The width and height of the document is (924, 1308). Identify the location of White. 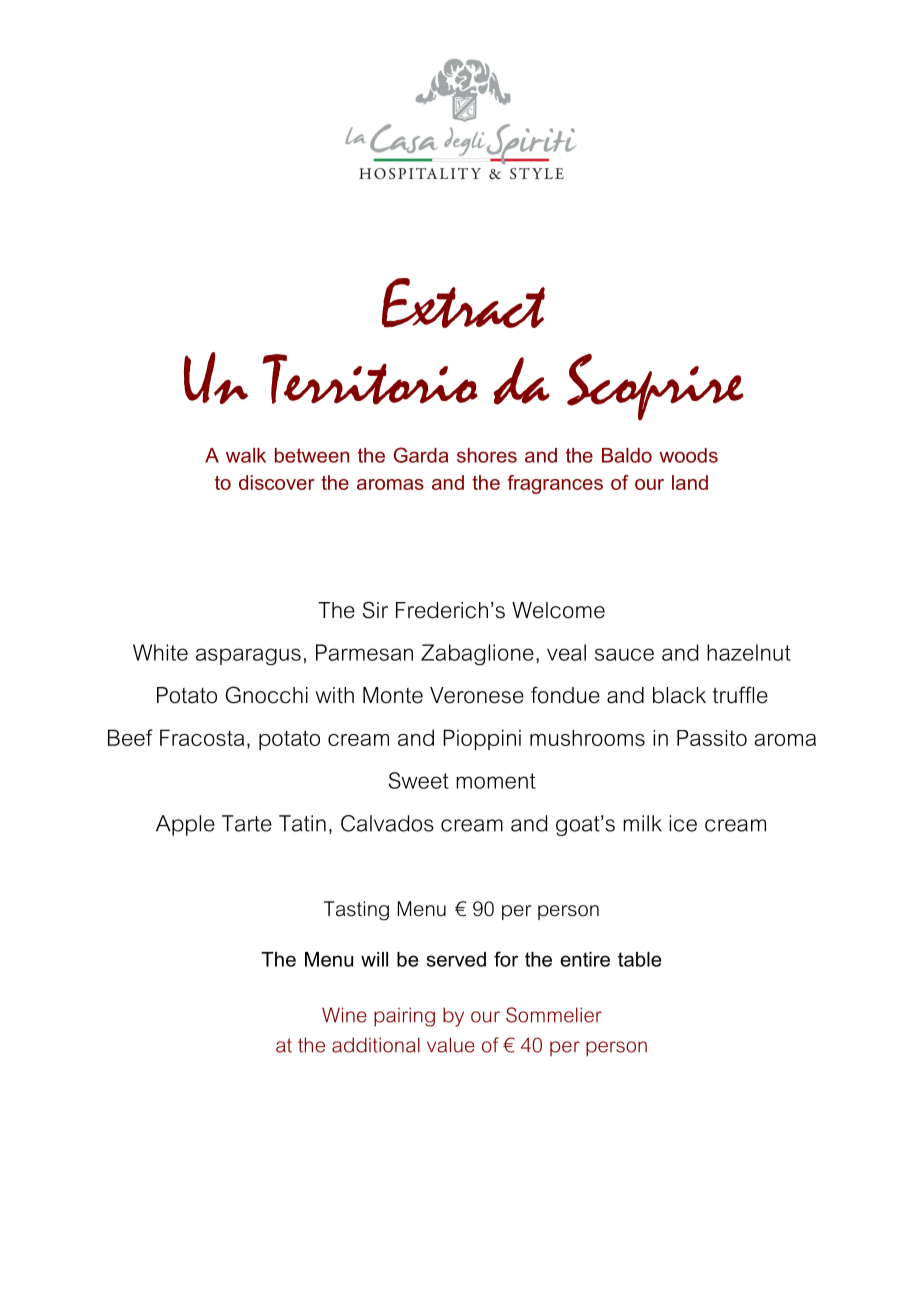
(160, 652).
